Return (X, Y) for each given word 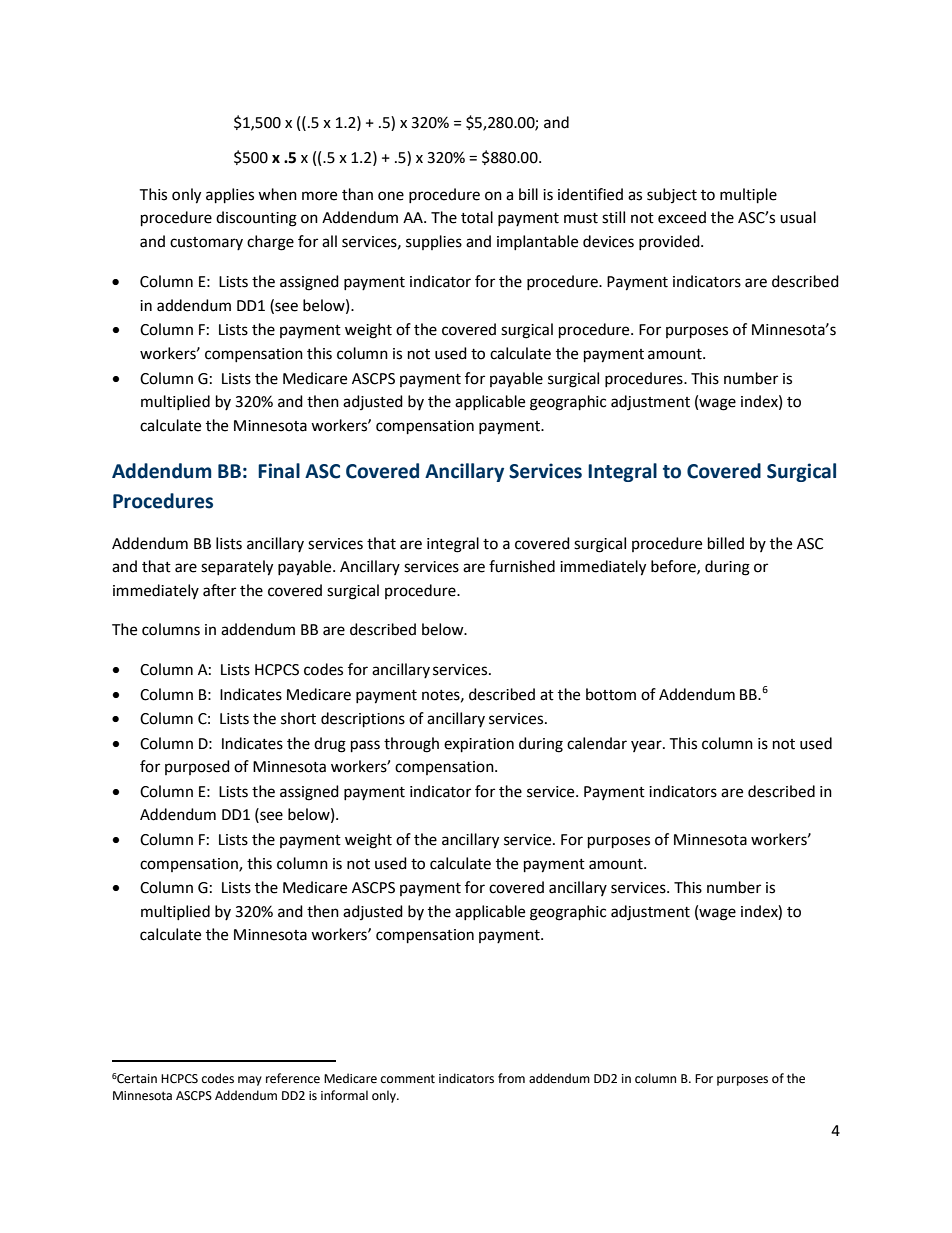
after (219, 590)
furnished (522, 566)
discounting (256, 219)
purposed (197, 767)
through (411, 745)
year (647, 746)
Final (279, 471)
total (477, 217)
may (250, 1081)
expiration (479, 745)
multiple (748, 196)
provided (670, 242)
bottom (611, 694)
